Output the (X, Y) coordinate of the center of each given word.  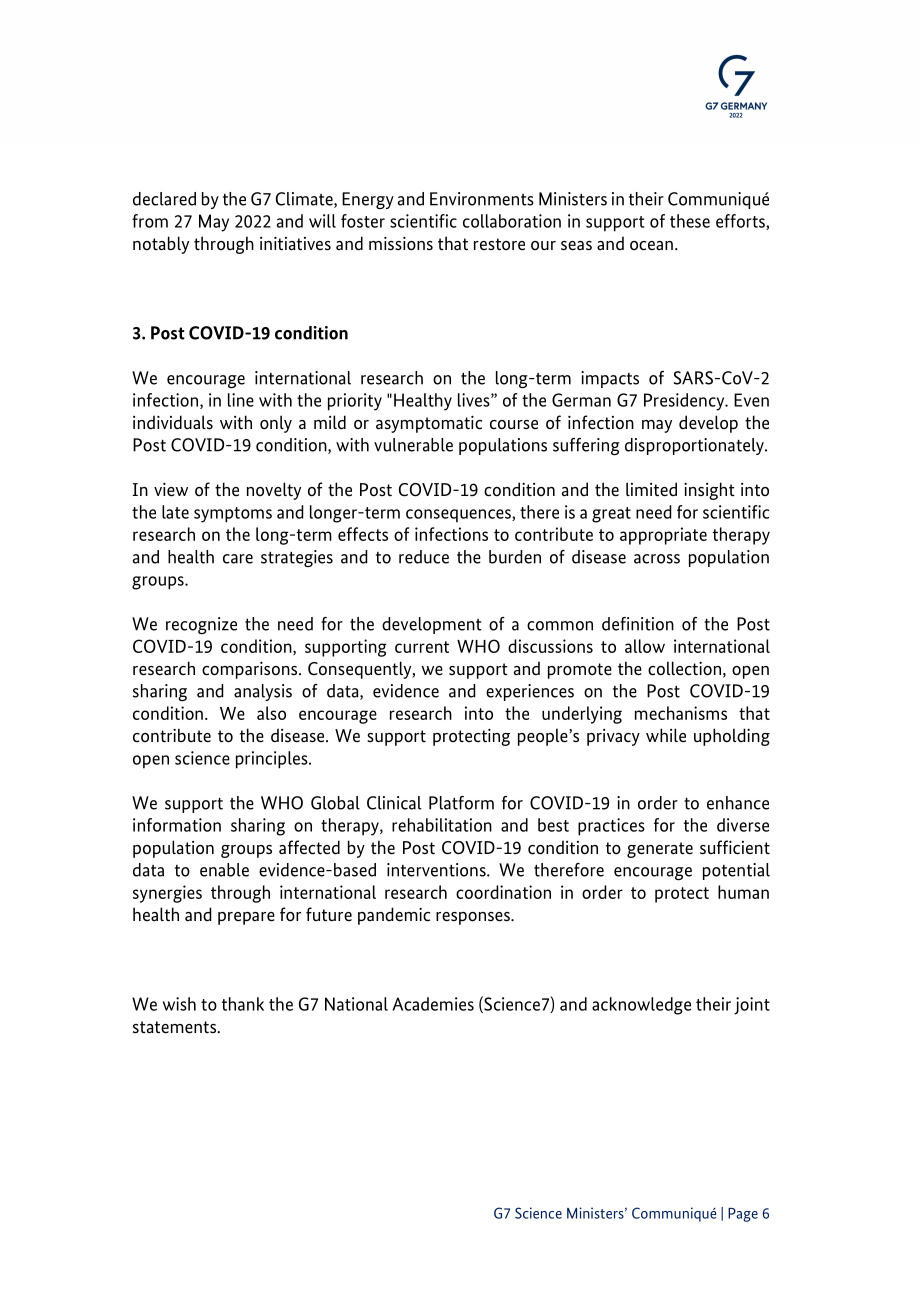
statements (176, 1027)
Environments (482, 199)
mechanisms (681, 713)
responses (474, 918)
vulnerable (413, 445)
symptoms (233, 515)
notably (161, 245)
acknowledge (641, 1006)
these (690, 221)
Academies (433, 1004)
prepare (246, 918)
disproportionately (695, 446)
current (422, 647)
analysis (263, 692)
